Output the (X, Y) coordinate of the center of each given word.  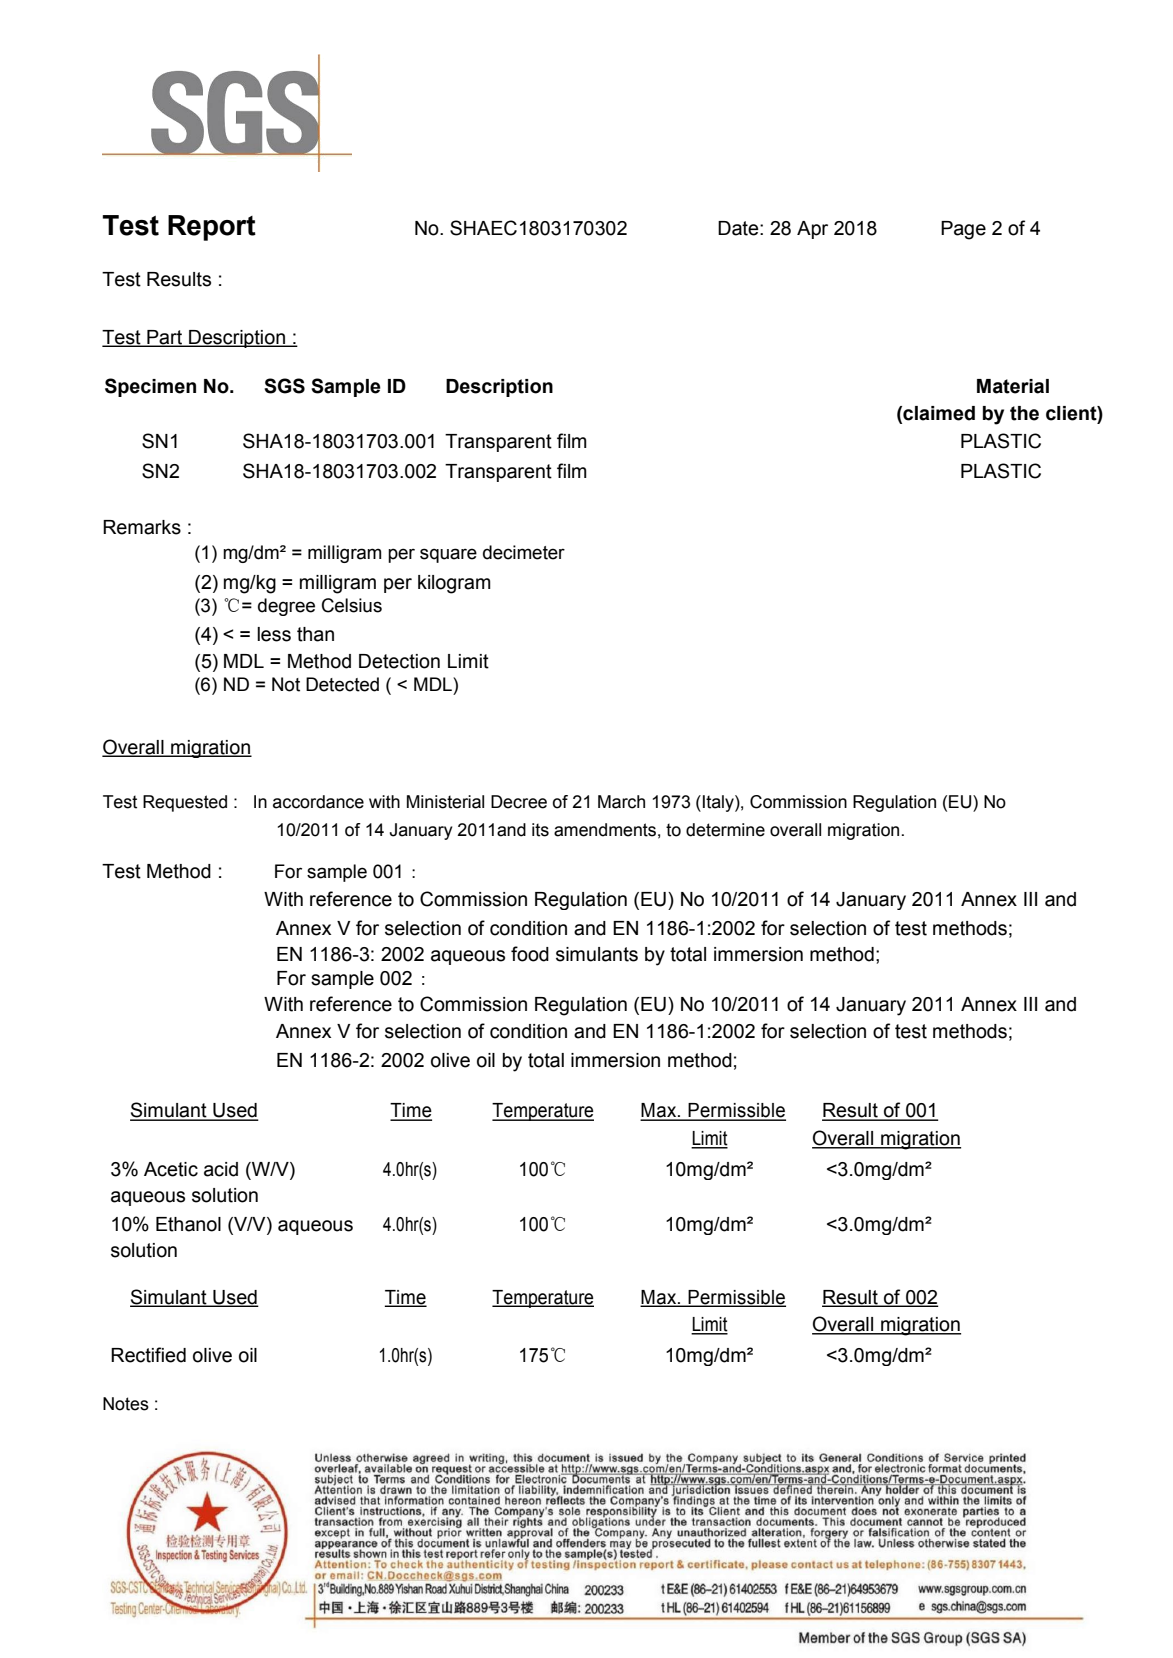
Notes (126, 1404)
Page (963, 230)
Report (212, 228)
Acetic (171, 1169)
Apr (812, 230)
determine (725, 830)
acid (221, 1169)
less (274, 634)
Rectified (148, 1355)
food (530, 954)
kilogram (454, 584)
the (1024, 413)
